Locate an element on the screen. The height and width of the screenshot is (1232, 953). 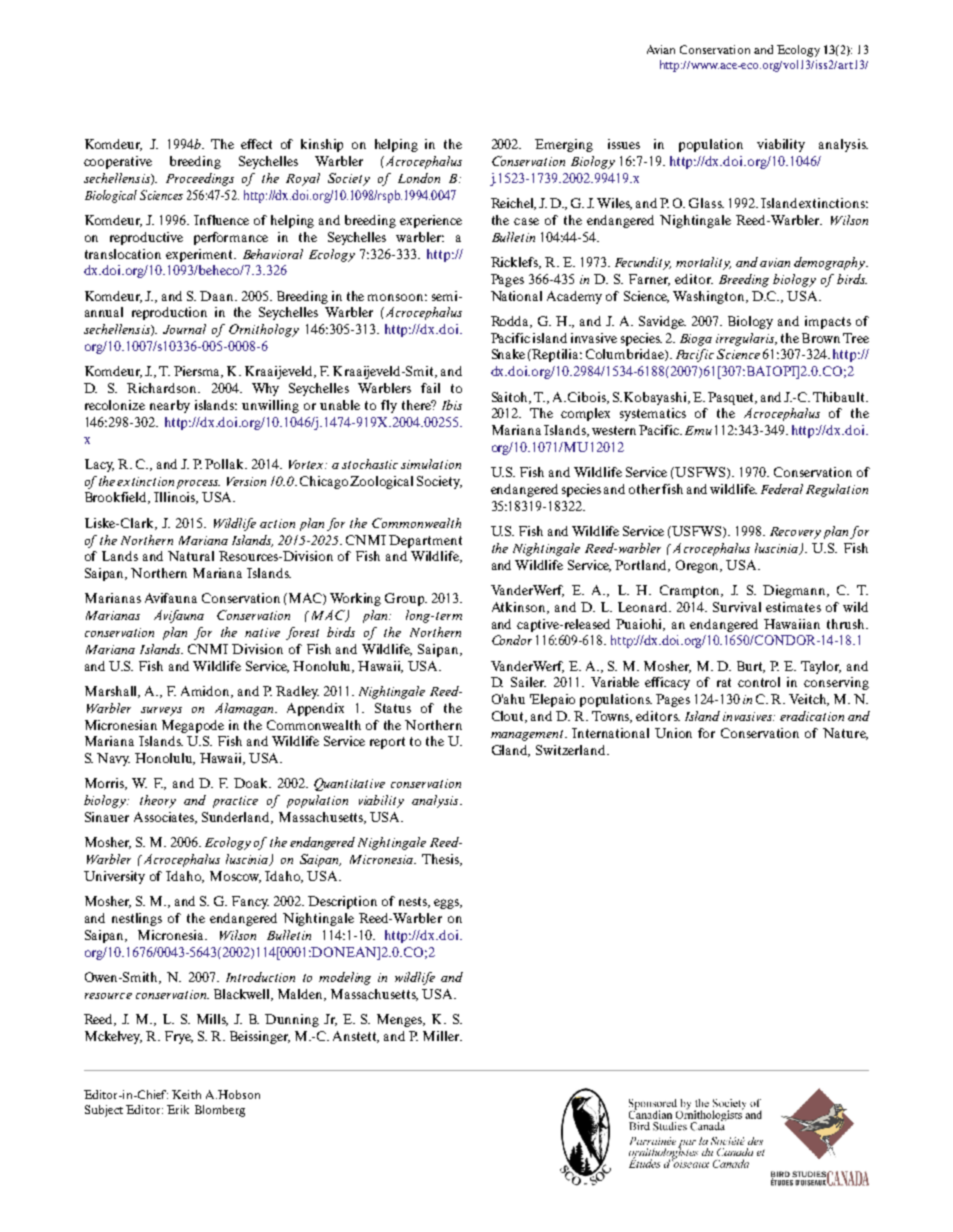
Miller is located at coordinates (442, 1036).
